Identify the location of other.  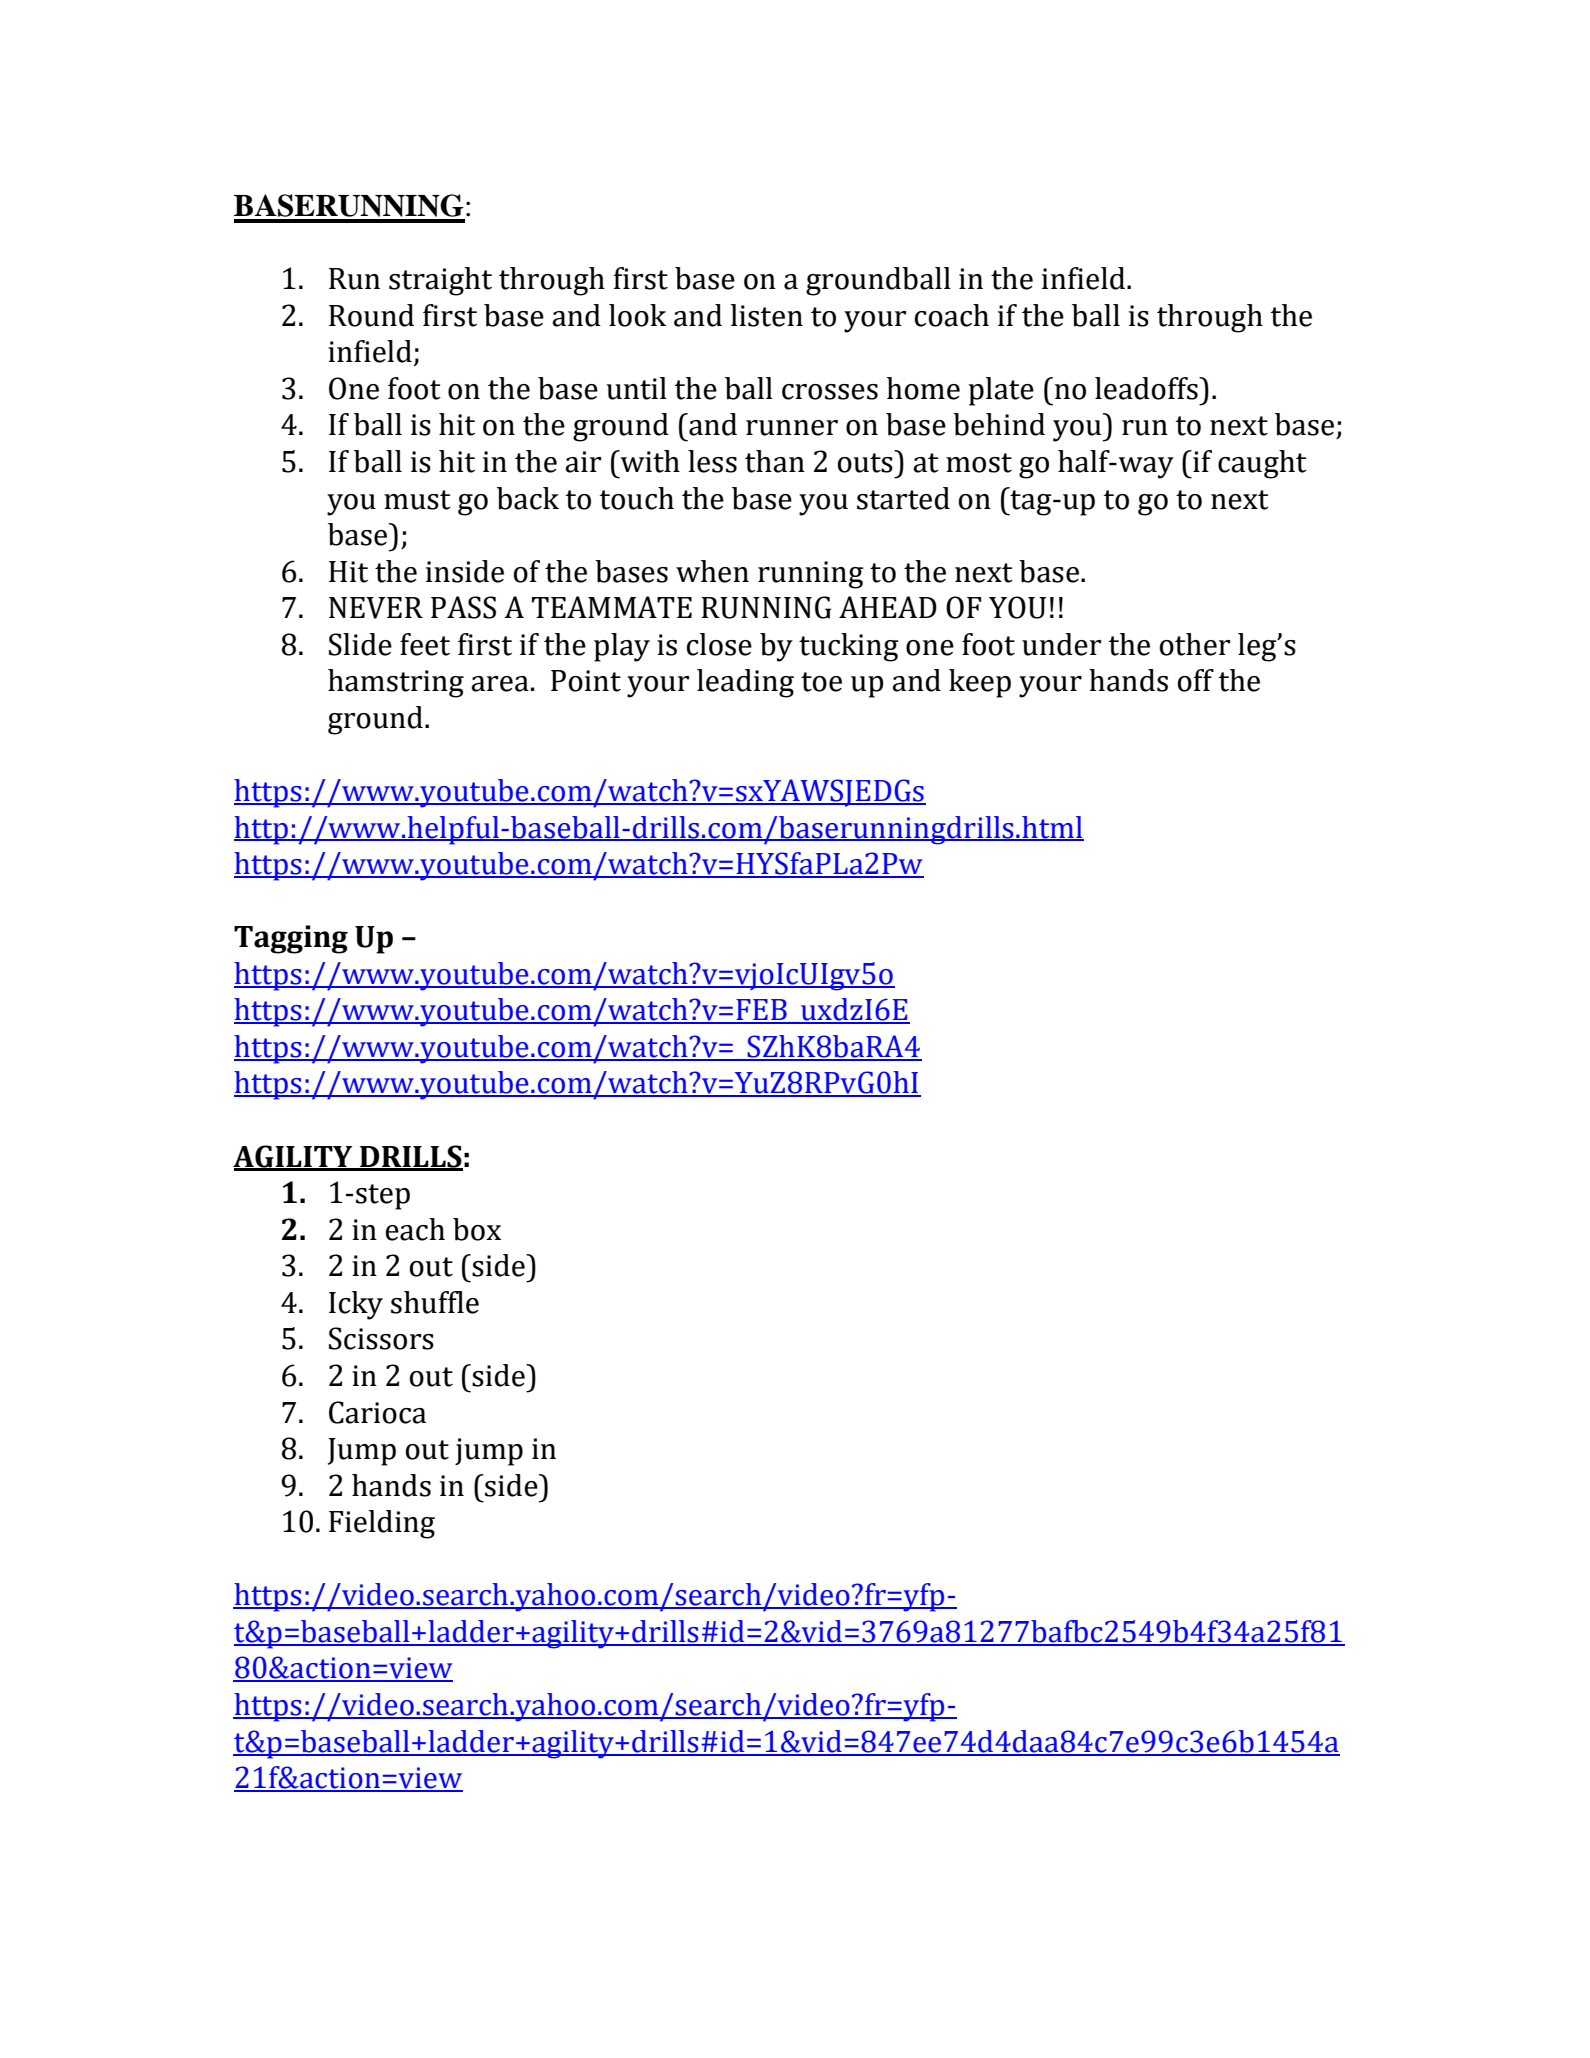
(1195, 644).
